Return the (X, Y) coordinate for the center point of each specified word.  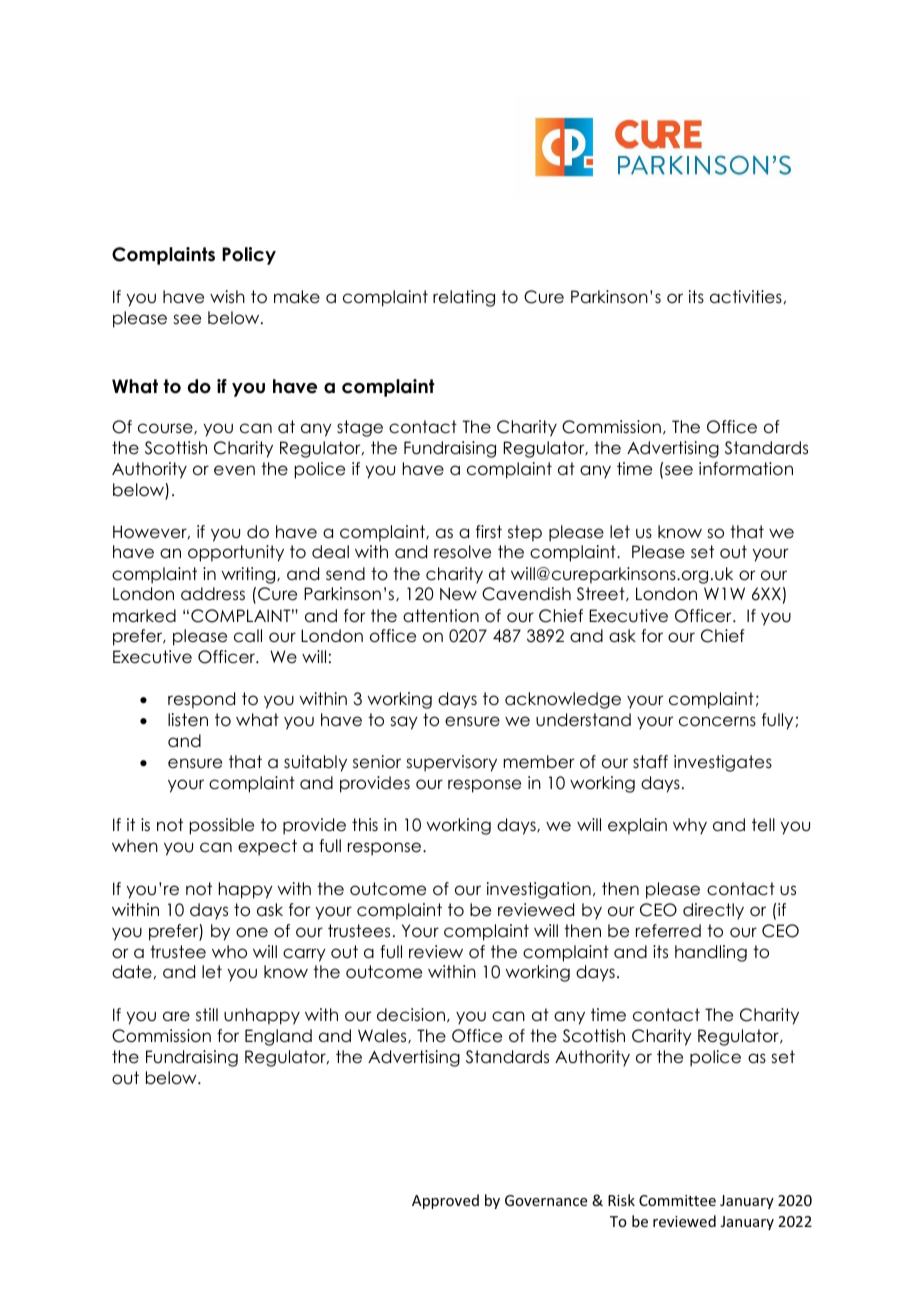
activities (746, 297)
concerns (717, 721)
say (404, 723)
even (234, 470)
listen (188, 720)
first (489, 531)
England (278, 1037)
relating (464, 298)
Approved (445, 1201)
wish (227, 297)
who (229, 952)
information (746, 469)
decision (411, 1015)
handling (711, 953)
